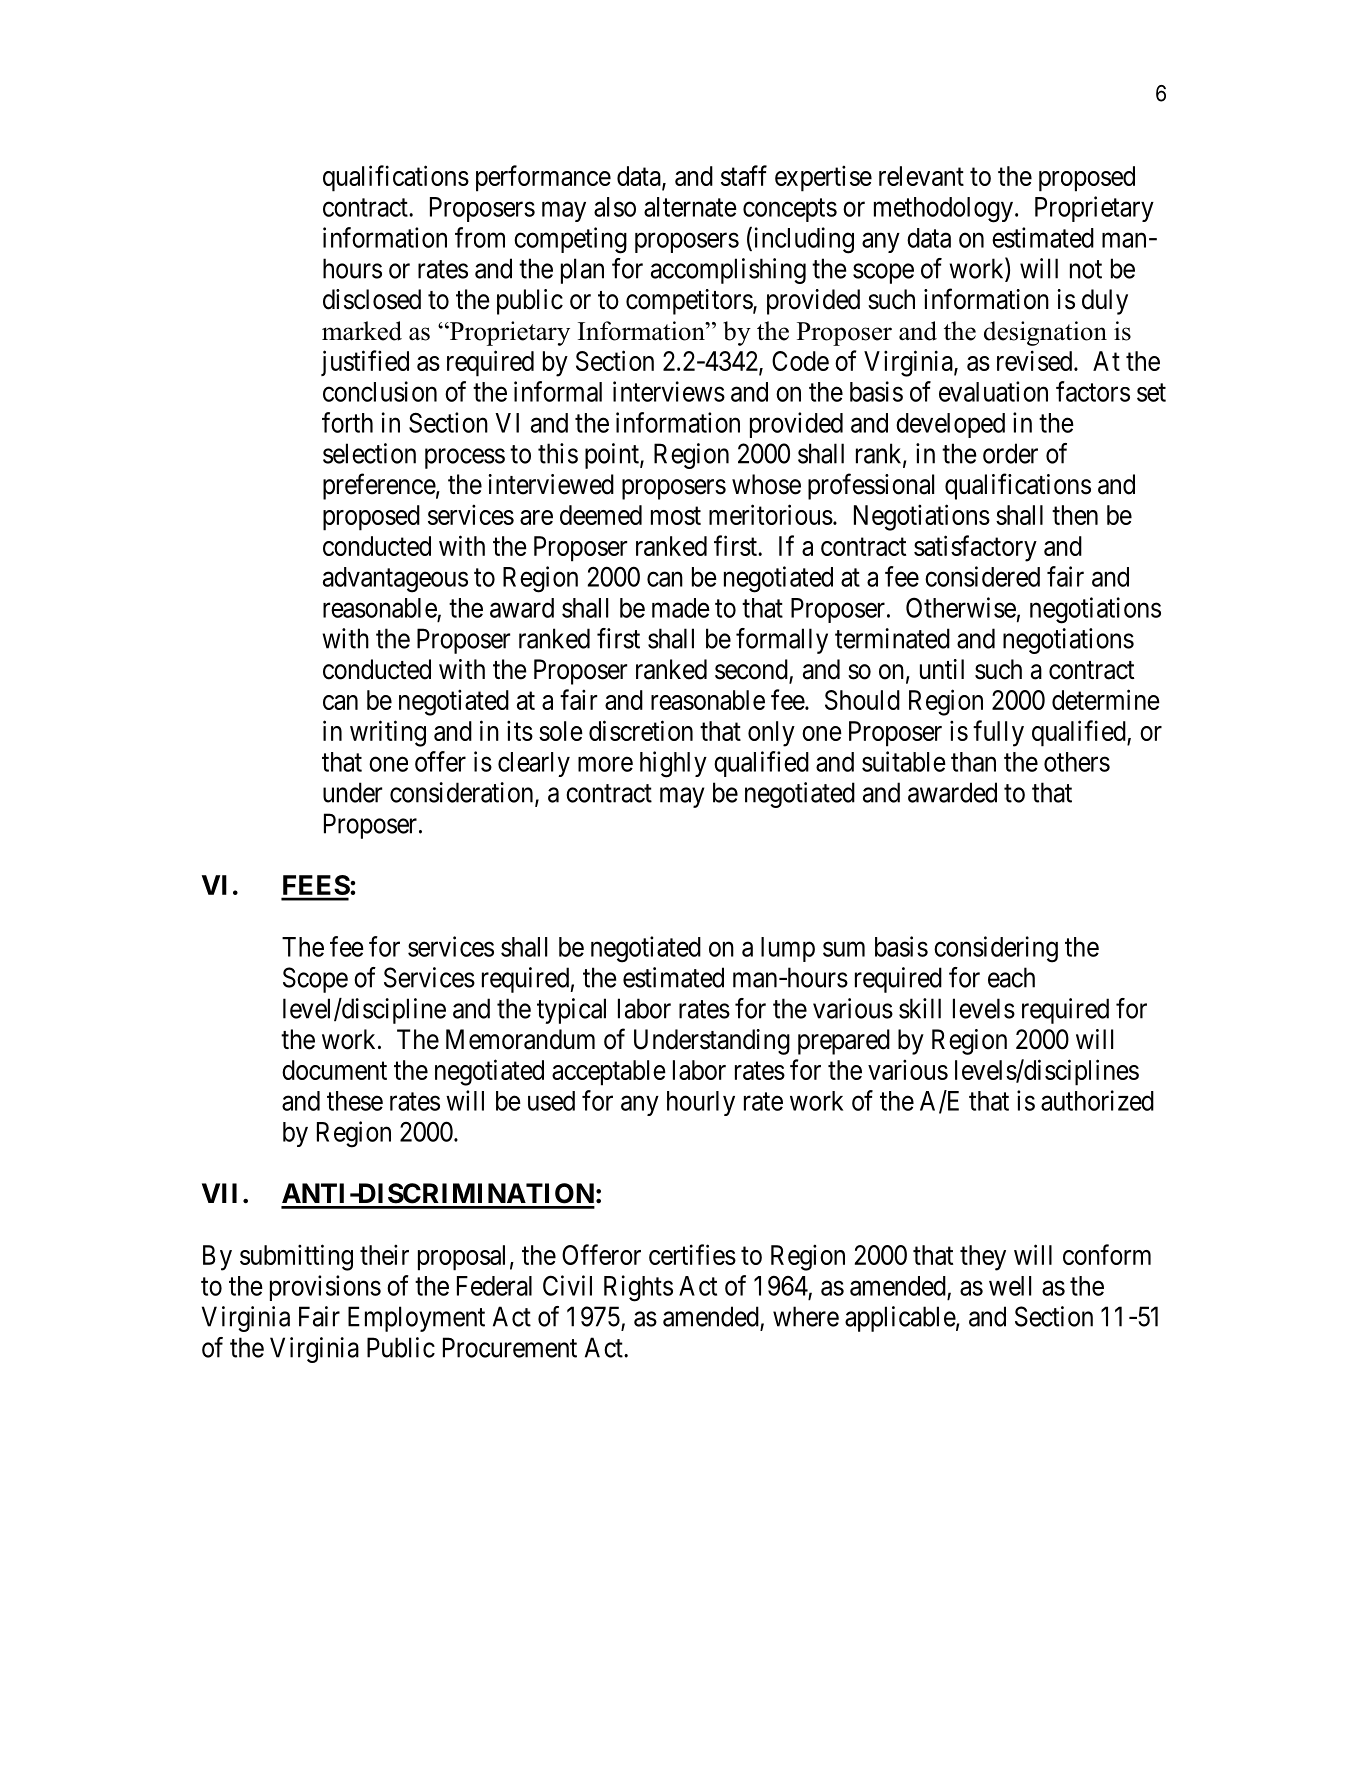 This image has height=1769, width=1367. What do you see at coordinates (945, 210) in the image?
I see `methodology` at bounding box center [945, 210].
